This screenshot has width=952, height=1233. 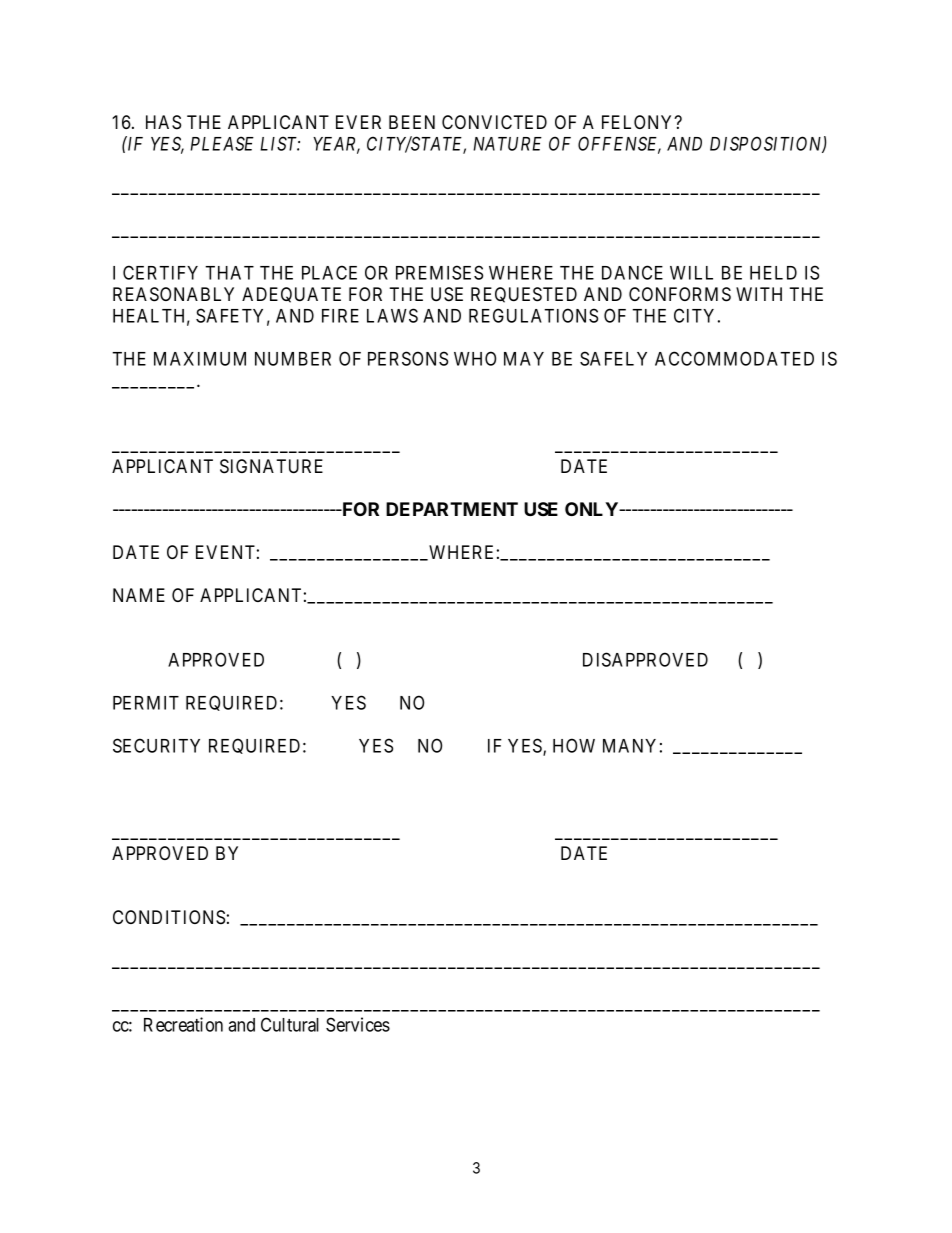 What do you see at coordinates (139, 595) in the screenshot?
I see `NAME` at bounding box center [139, 595].
